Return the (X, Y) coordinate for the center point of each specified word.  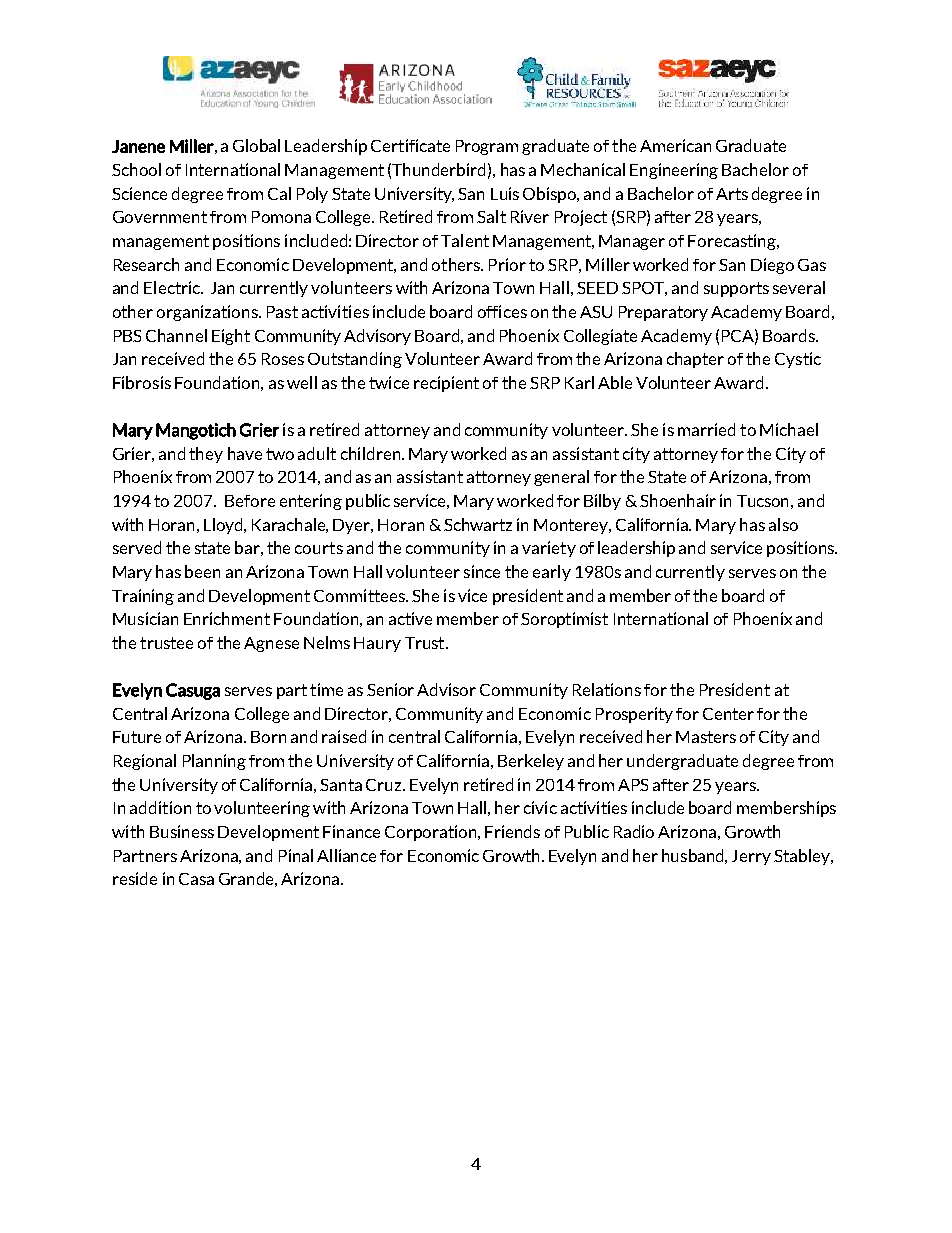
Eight (231, 337)
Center (728, 714)
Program (487, 147)
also (783, 524)
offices (502, 311)
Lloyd (225, 526)
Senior (390, 689)
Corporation (432, 833)
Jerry (751, 857)
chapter (695, 360)
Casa (196, 879)
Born (268, 737)
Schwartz (478, 524)
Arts (732, 194)
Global (256, 145)
